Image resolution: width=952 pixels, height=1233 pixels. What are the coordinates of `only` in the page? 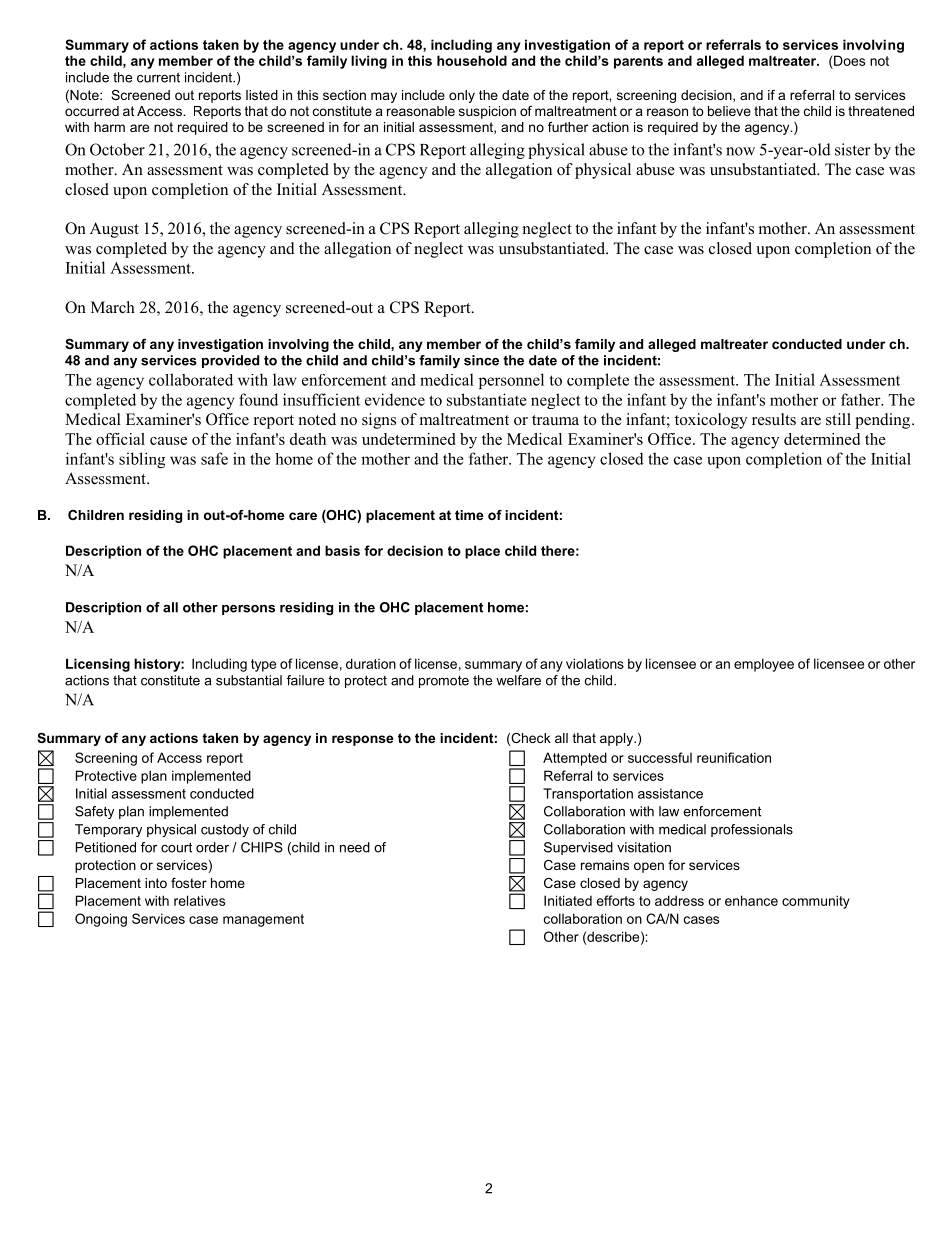 It's located at (462, 96).
